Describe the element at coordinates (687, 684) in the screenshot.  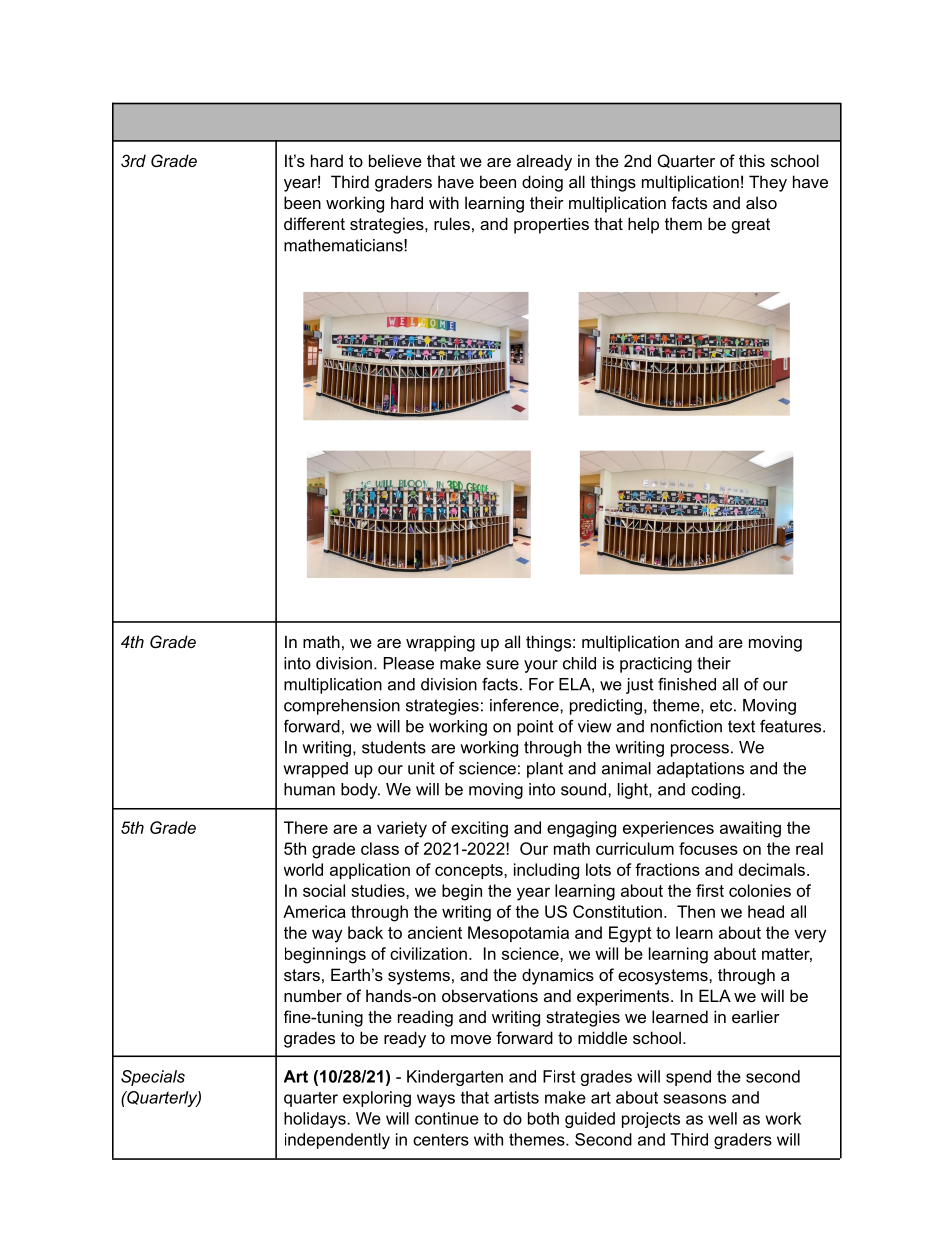
I see `finished` at that location.
